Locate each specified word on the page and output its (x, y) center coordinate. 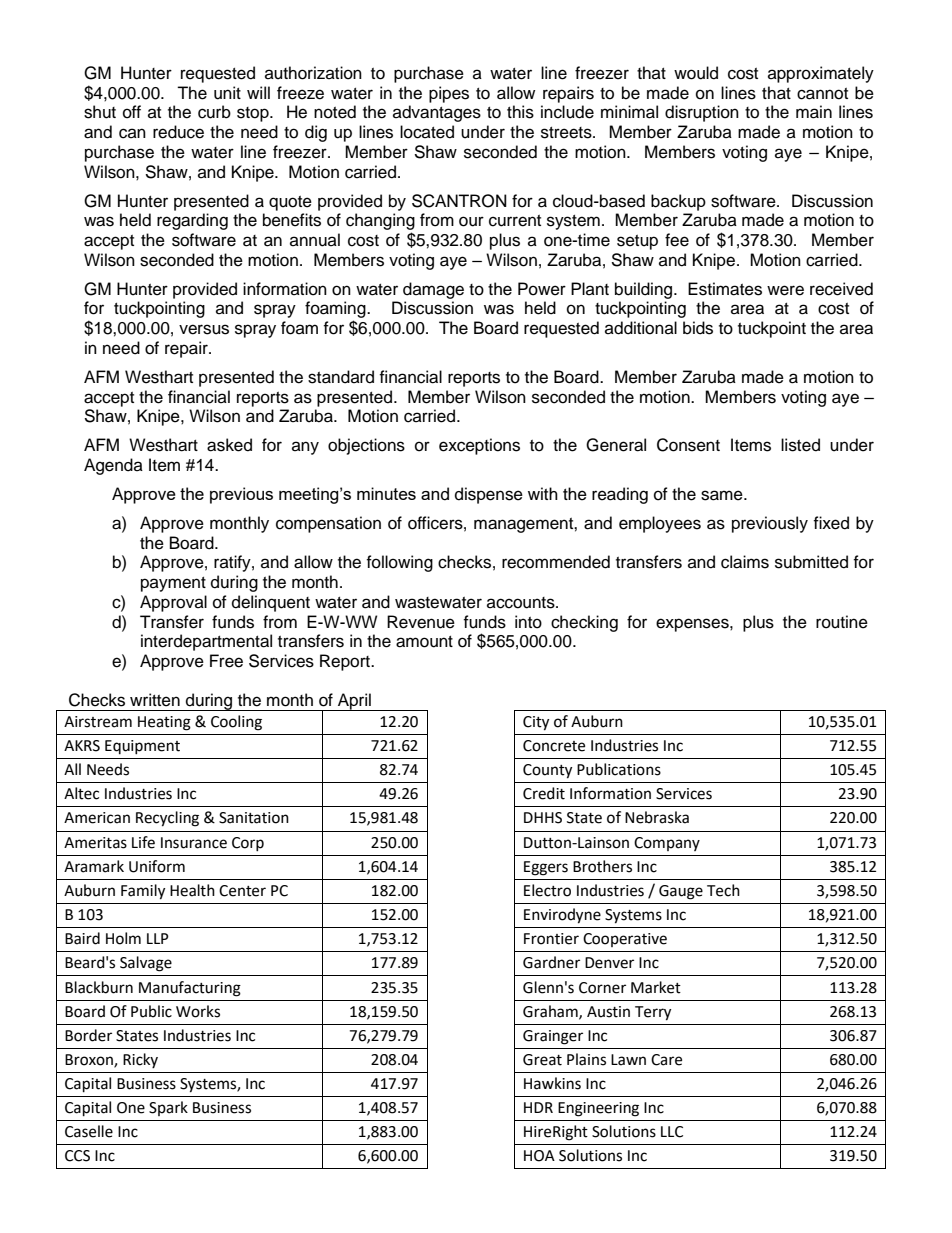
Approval (173, 603)
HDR (538, 1107)
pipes (449, 94)
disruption (702, 113)
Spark (168, 1108)
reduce (178, 132)
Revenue (421, 622)
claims (745, 562)
